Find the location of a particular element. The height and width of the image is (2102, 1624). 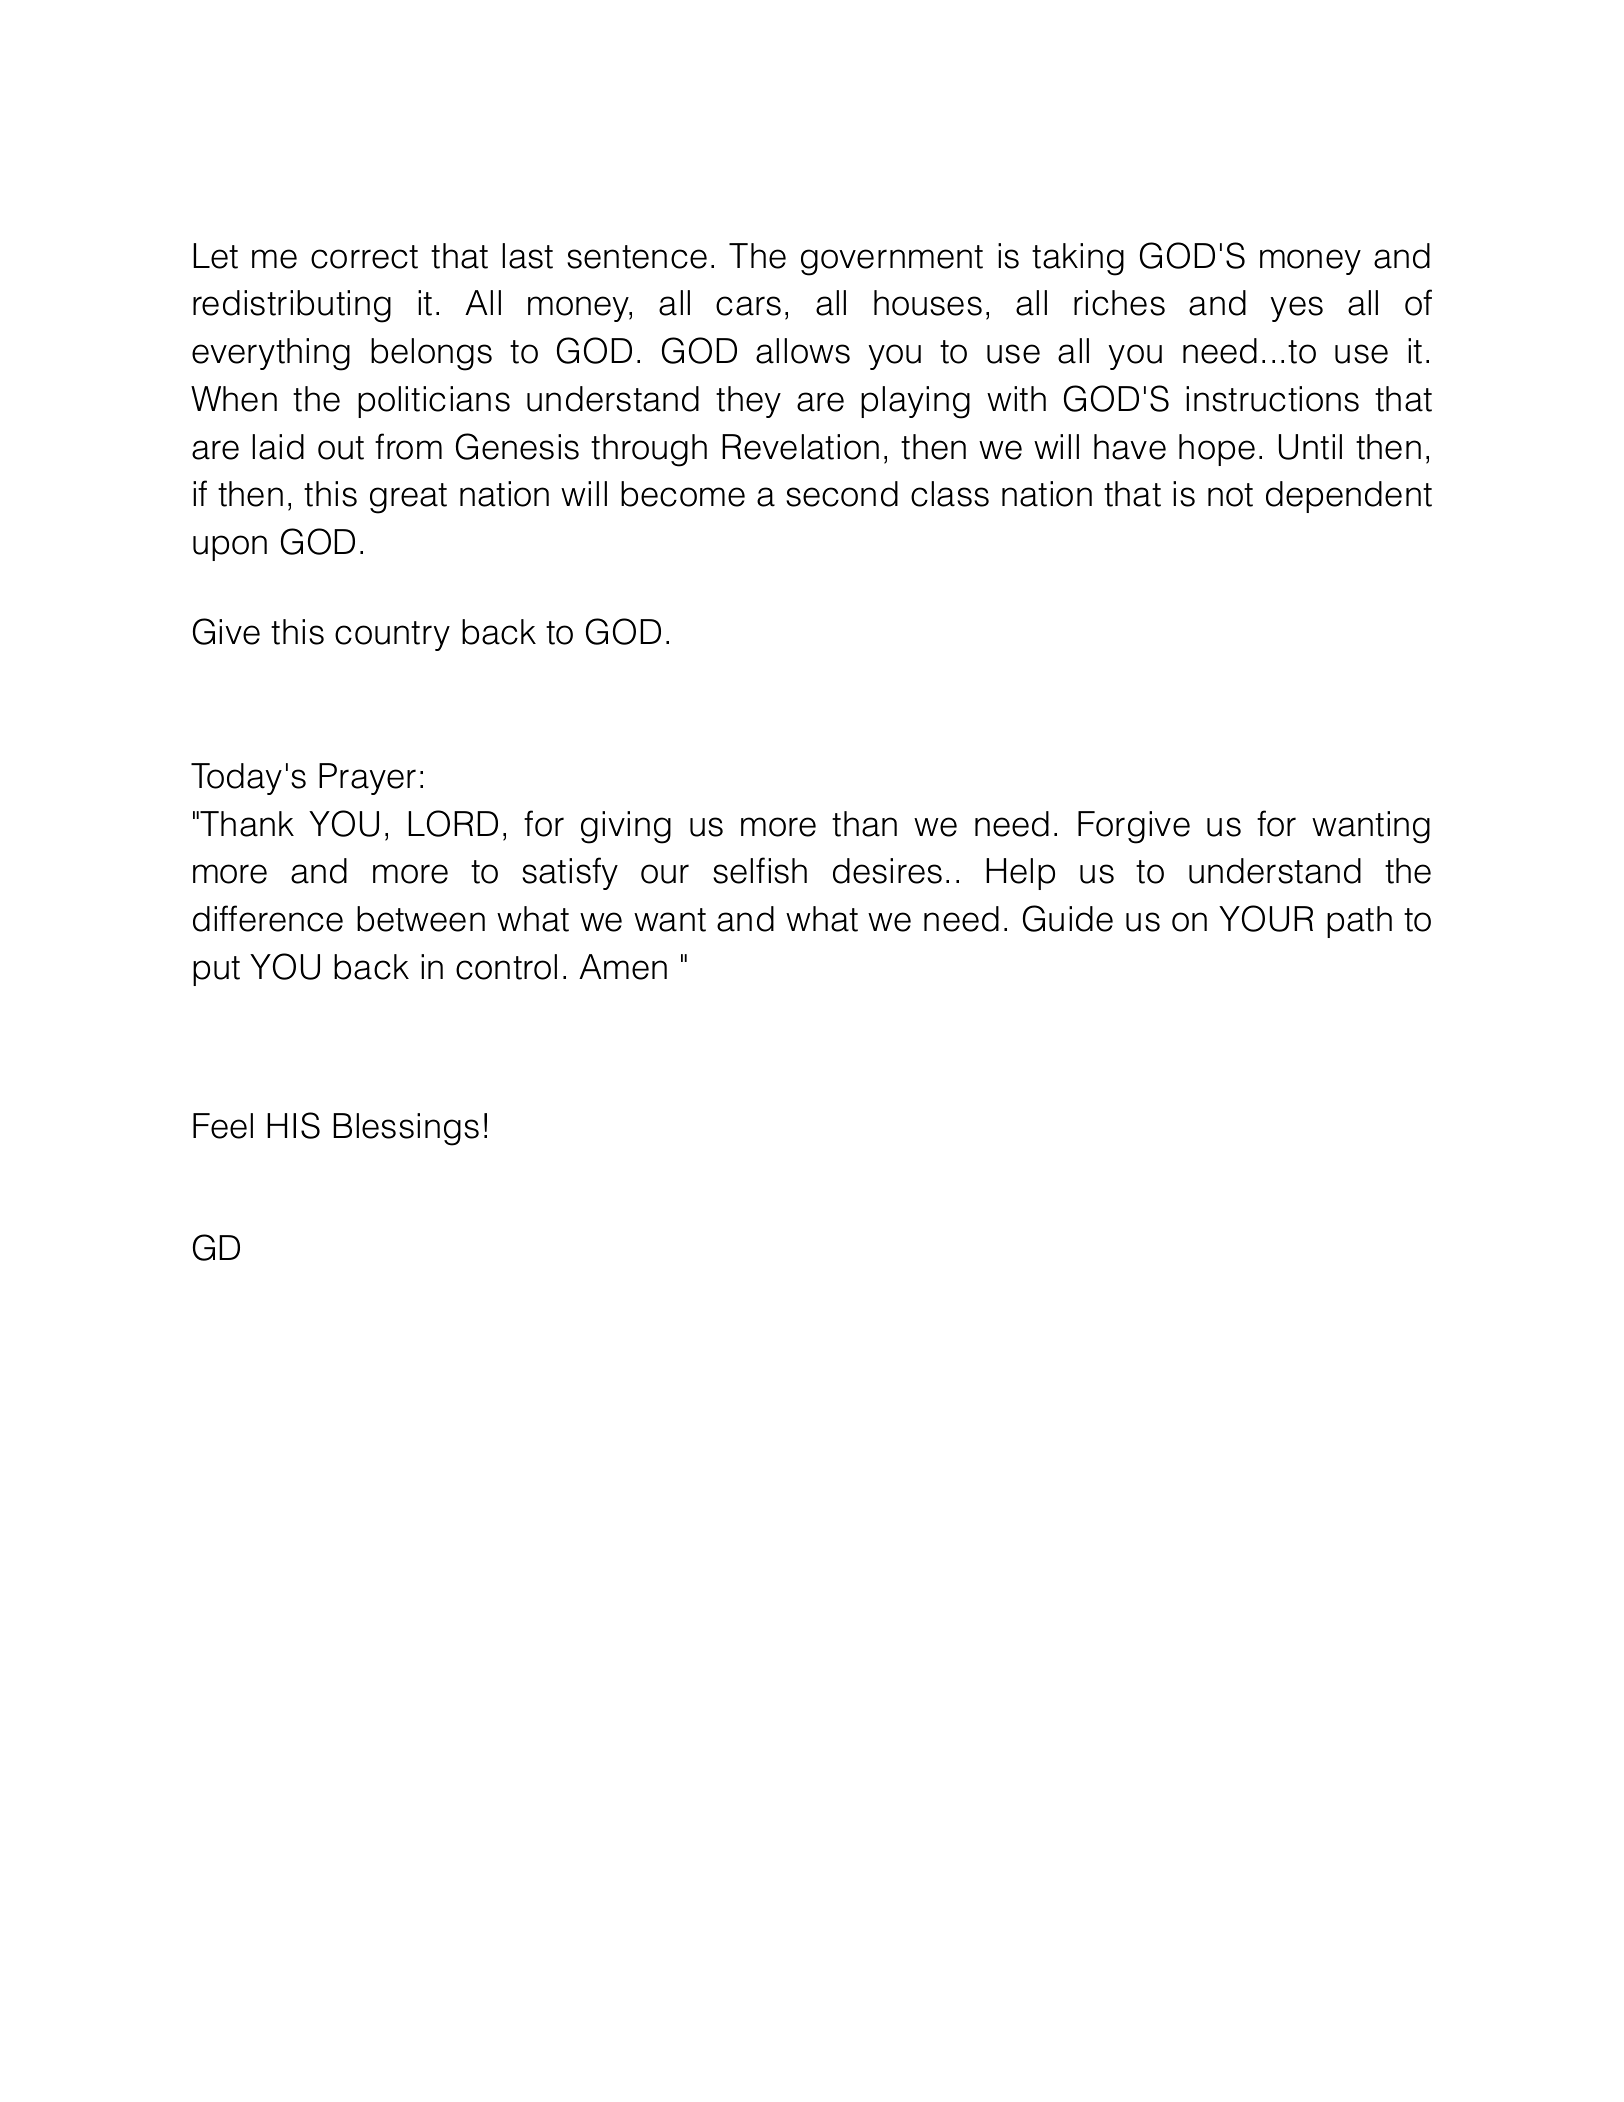

Help is located at coordinates (1020, 874).
